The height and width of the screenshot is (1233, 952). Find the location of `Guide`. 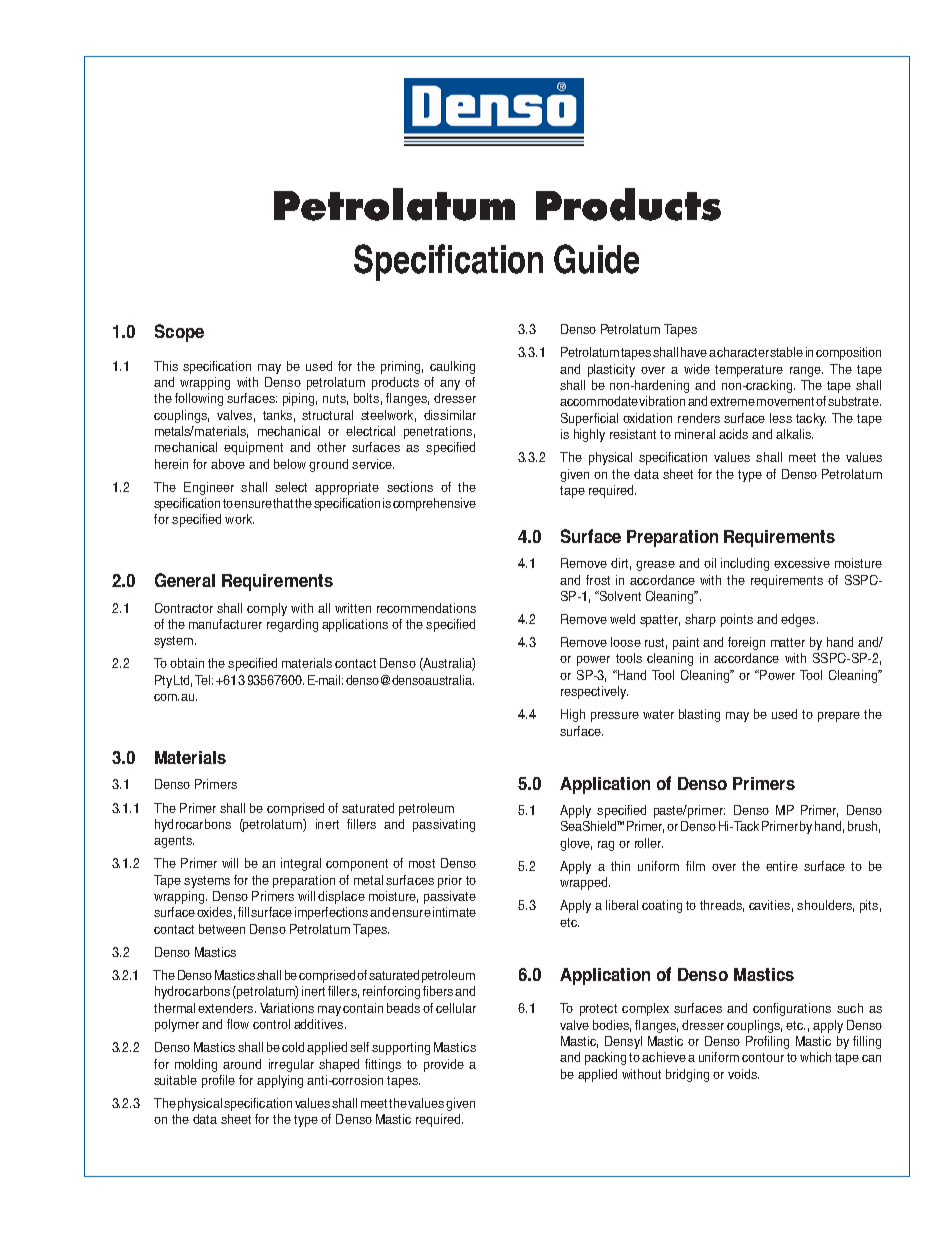

Guide is located at coordinates (596, 259).
